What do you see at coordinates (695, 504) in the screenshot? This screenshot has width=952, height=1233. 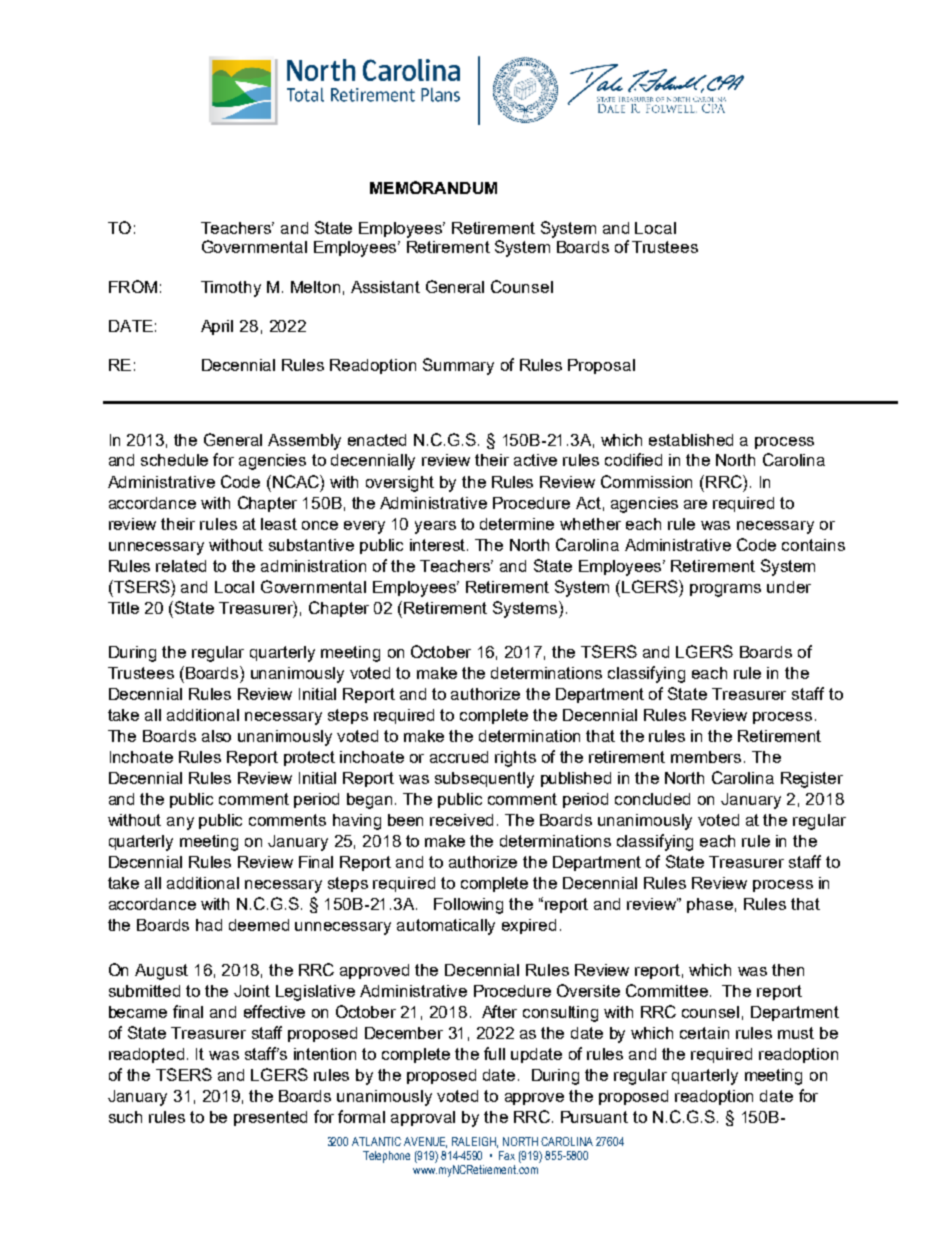 I see `are` at bounding box center [695, 504].
